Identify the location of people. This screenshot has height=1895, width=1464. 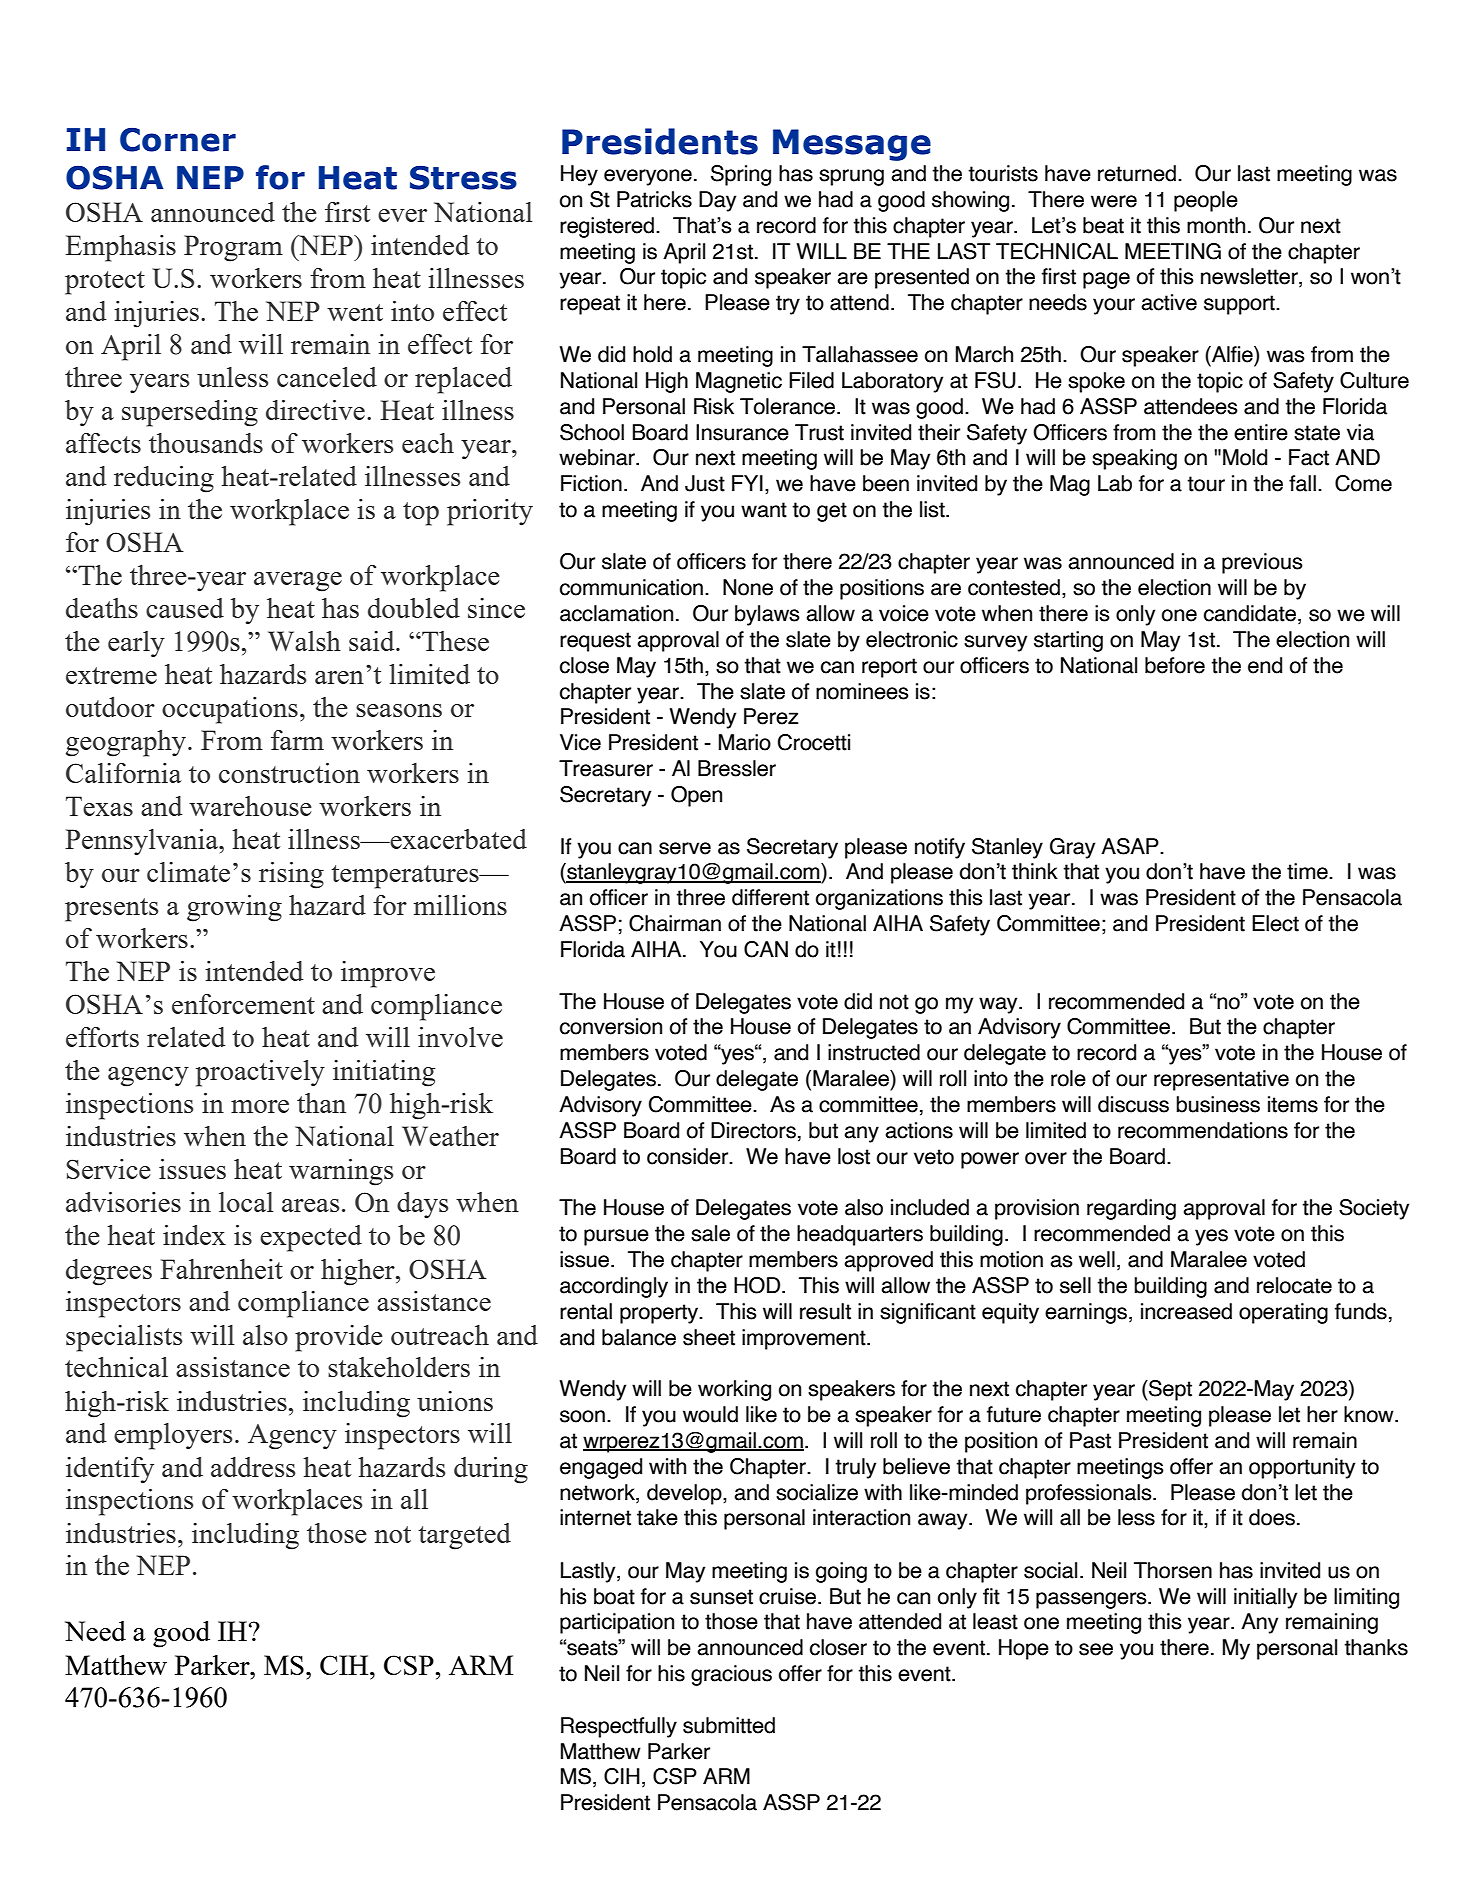
(1206, 201).
